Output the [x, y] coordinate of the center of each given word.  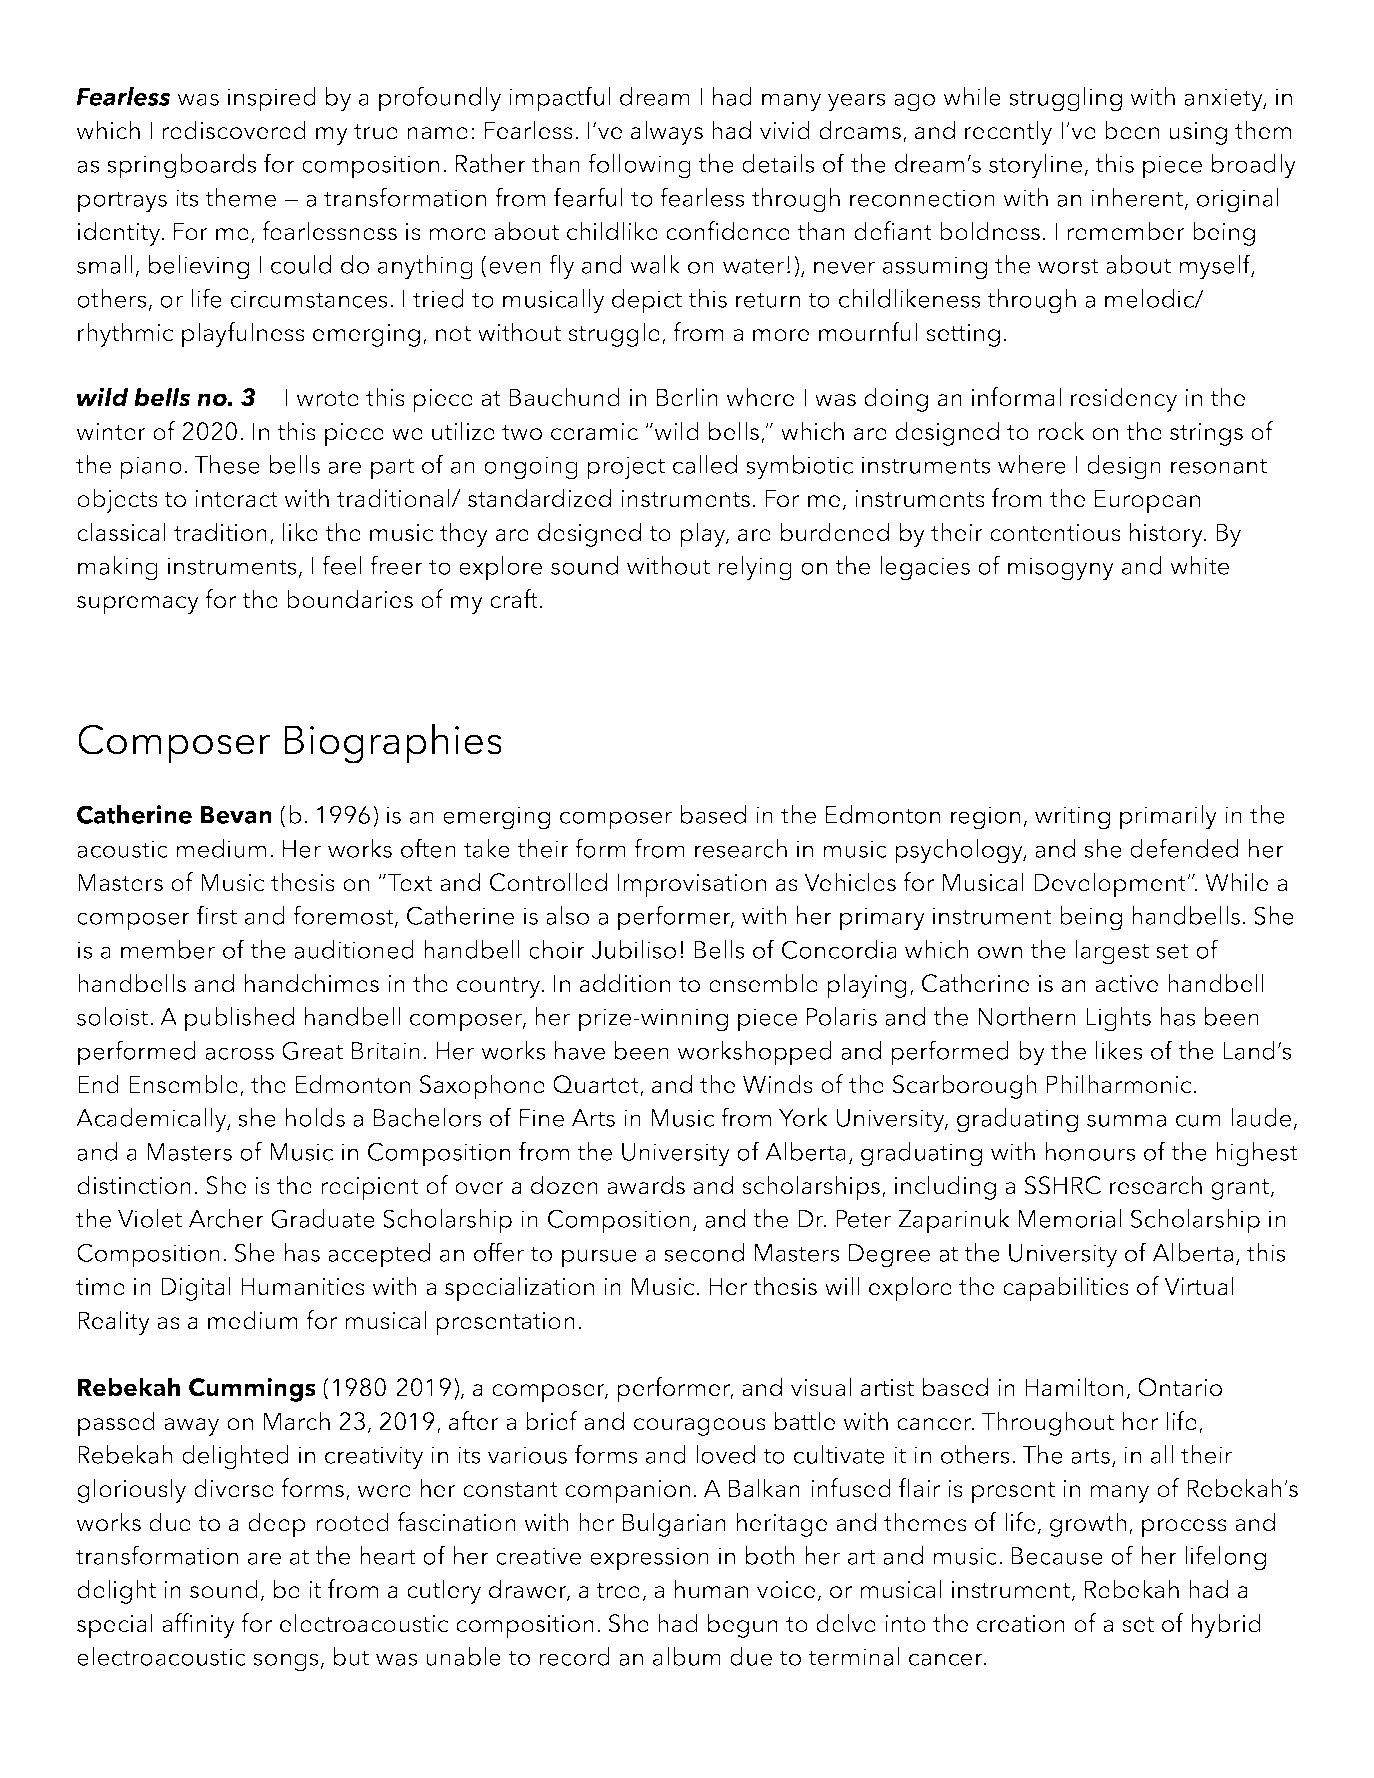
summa [1126, 1120]
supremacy [138, 605]
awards [646, 1185]
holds [315, 1117]
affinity [198, 1625]
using [1198, 133]
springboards [182, 166]
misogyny [1061, 569]
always [667, 132]
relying [755, 568]
